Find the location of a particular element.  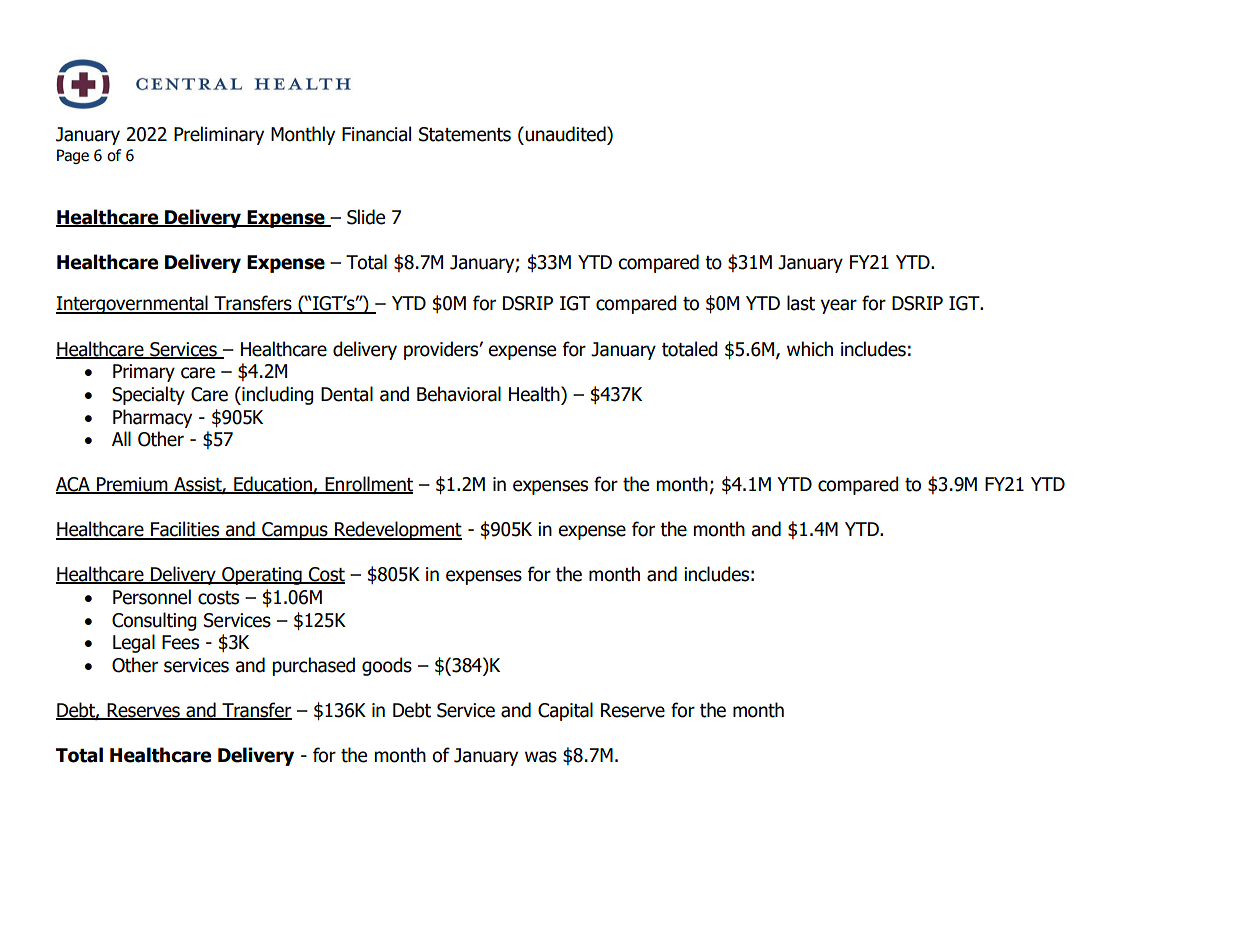

last is located at coordinates (801, 303).
